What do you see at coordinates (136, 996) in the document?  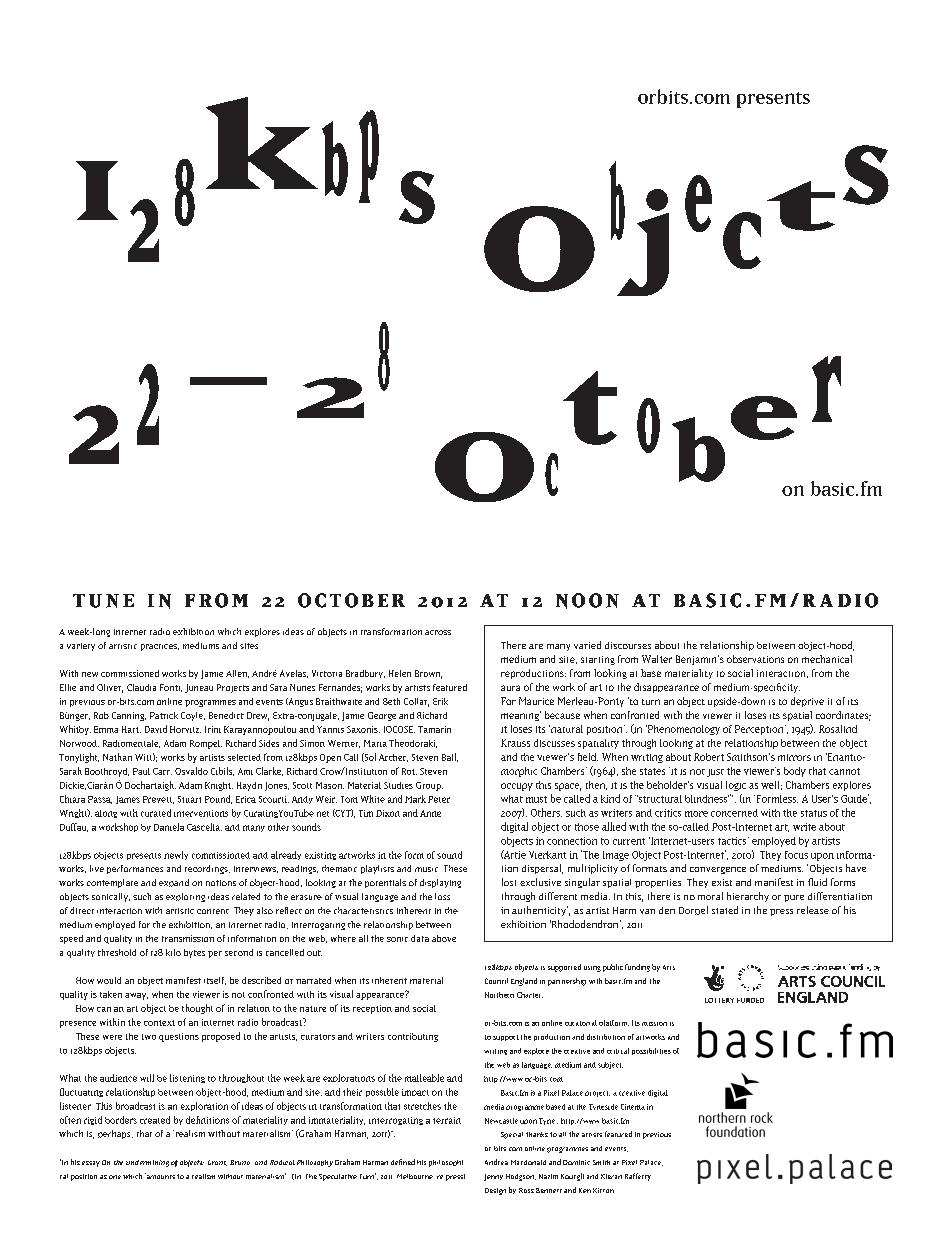 I see `away` at bounding box center [136, 996].
